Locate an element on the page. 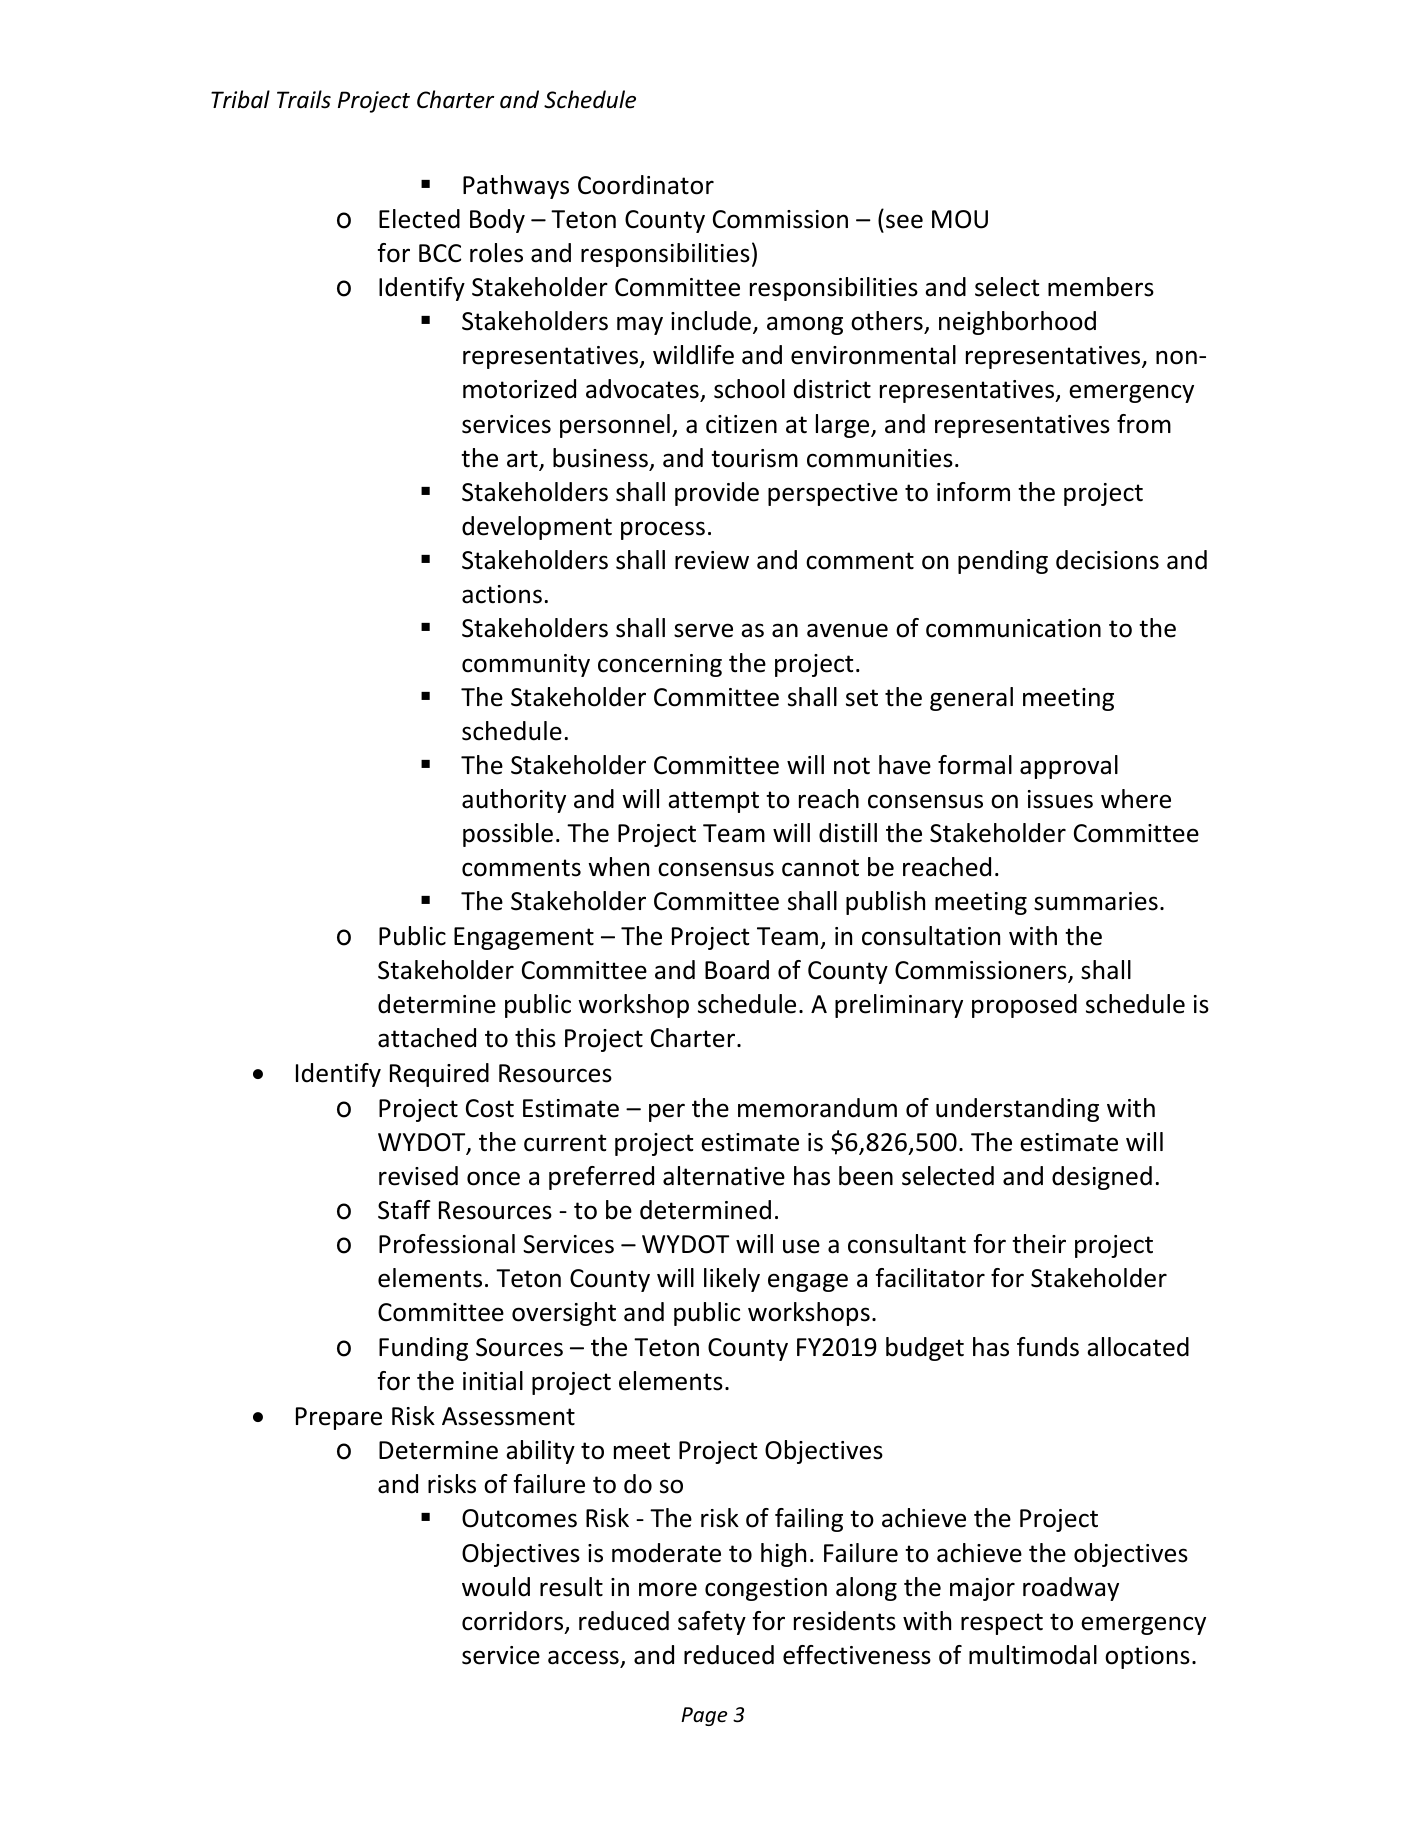  MOU is located at coordinates (960, 219).
